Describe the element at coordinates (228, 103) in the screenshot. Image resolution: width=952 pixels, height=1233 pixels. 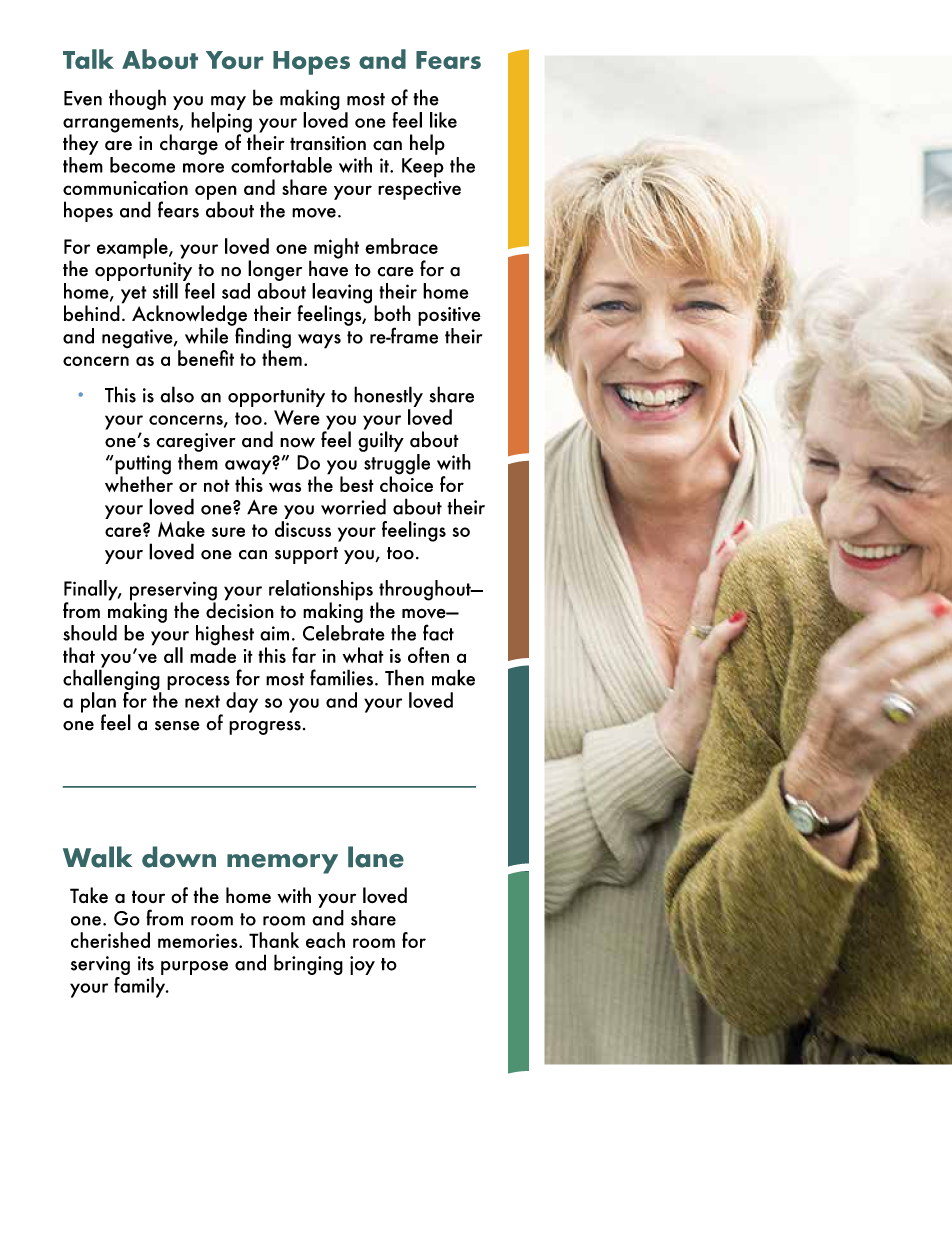
I see `may` at that location.
